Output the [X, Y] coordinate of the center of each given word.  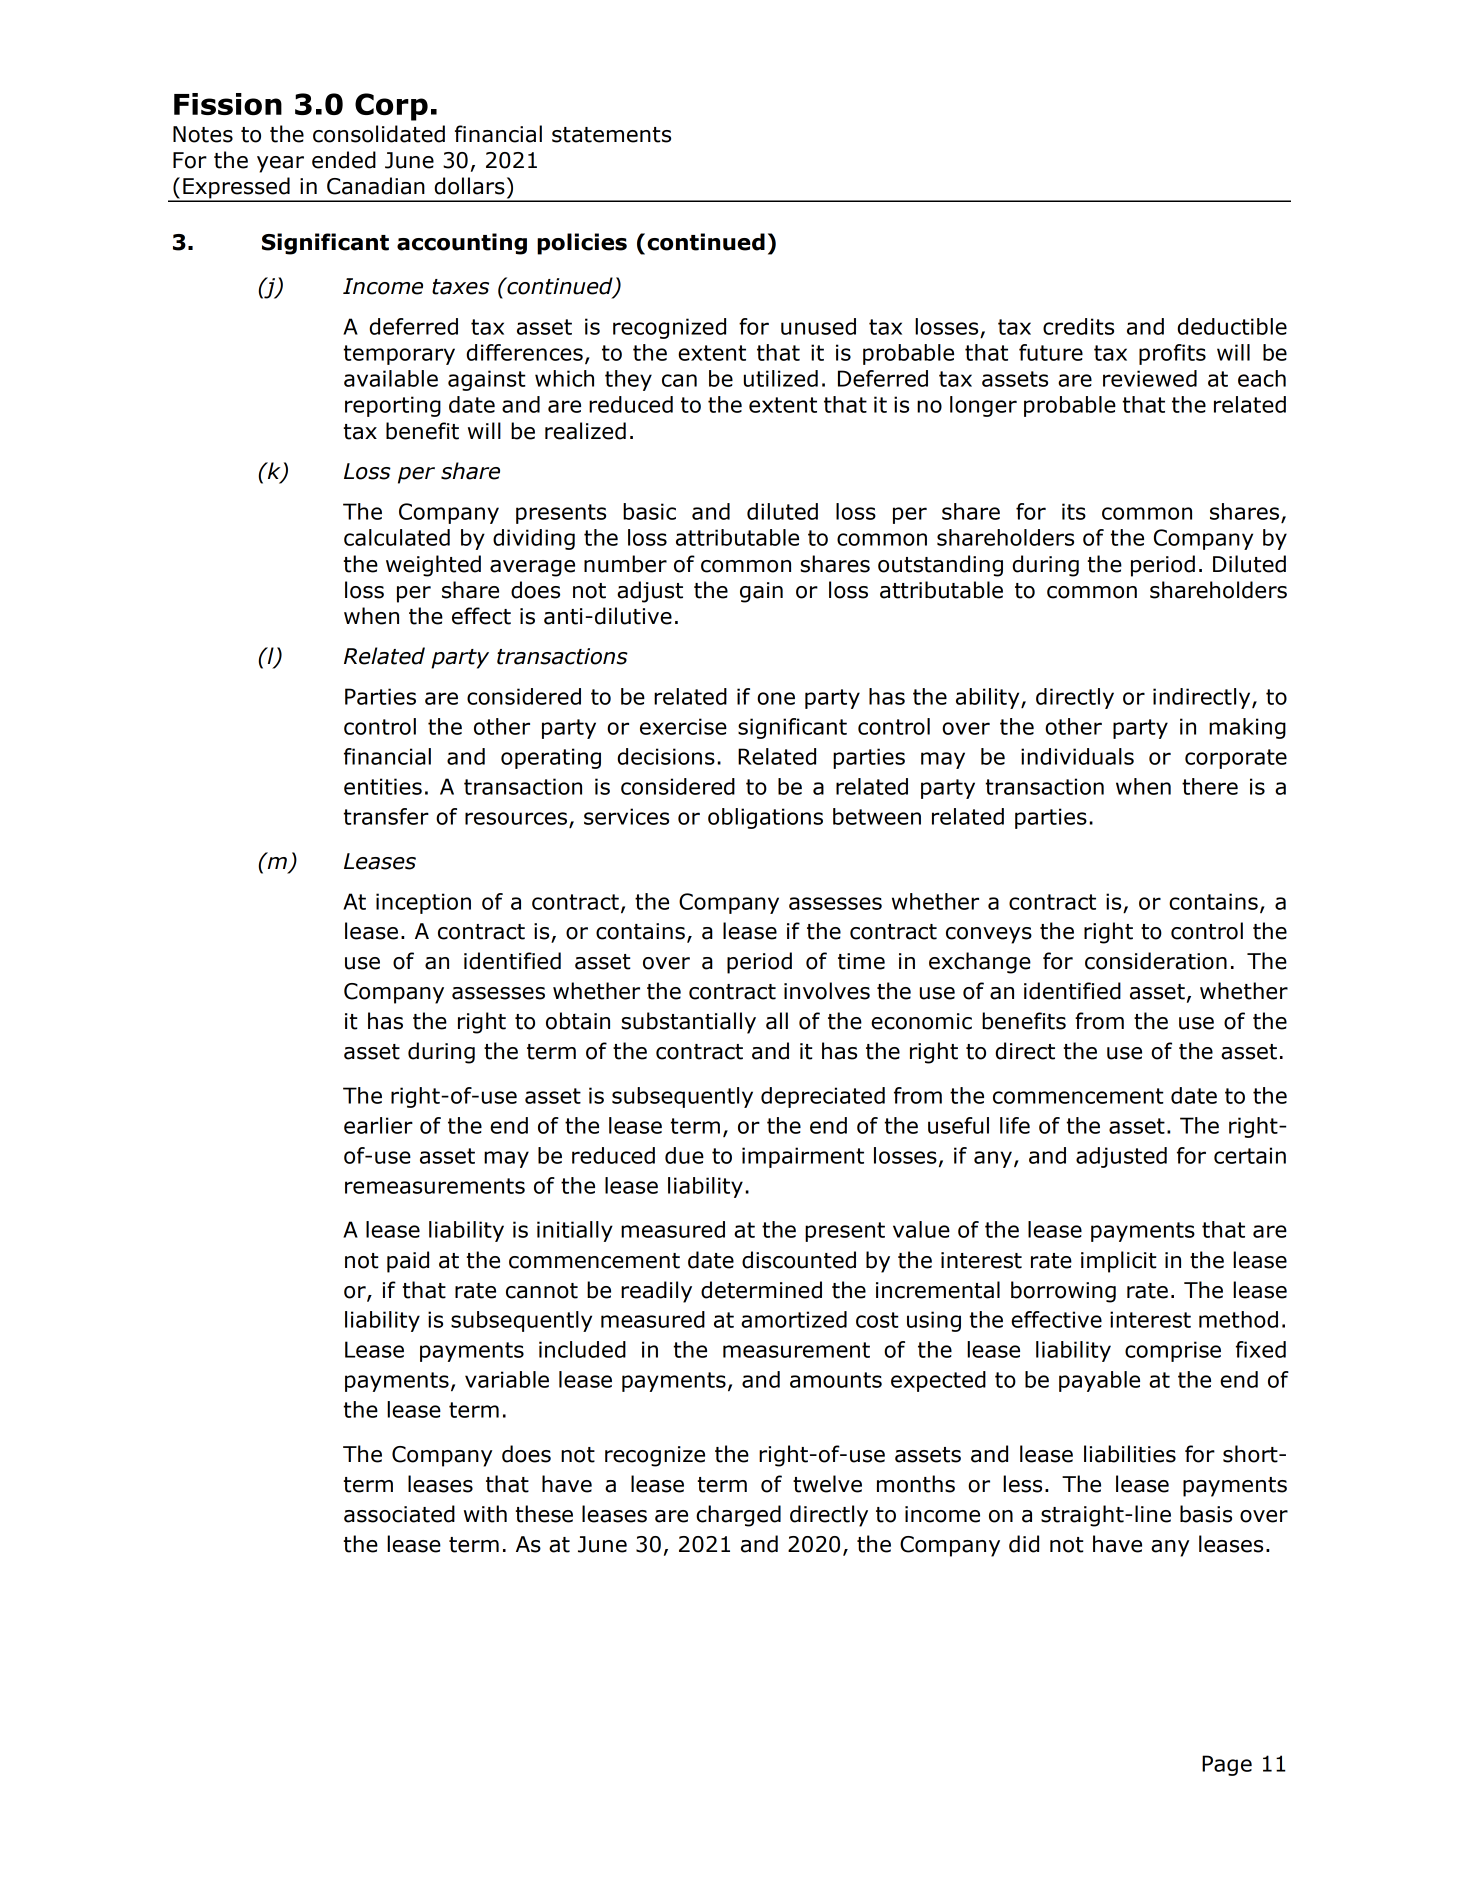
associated [399, 1514]
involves [827, 991]
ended [344, 160]
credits [1078, 326]
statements [611, 135]
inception [423, 903]
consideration [1156, 961]
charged [738, 1516]
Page [1227, 1765]
